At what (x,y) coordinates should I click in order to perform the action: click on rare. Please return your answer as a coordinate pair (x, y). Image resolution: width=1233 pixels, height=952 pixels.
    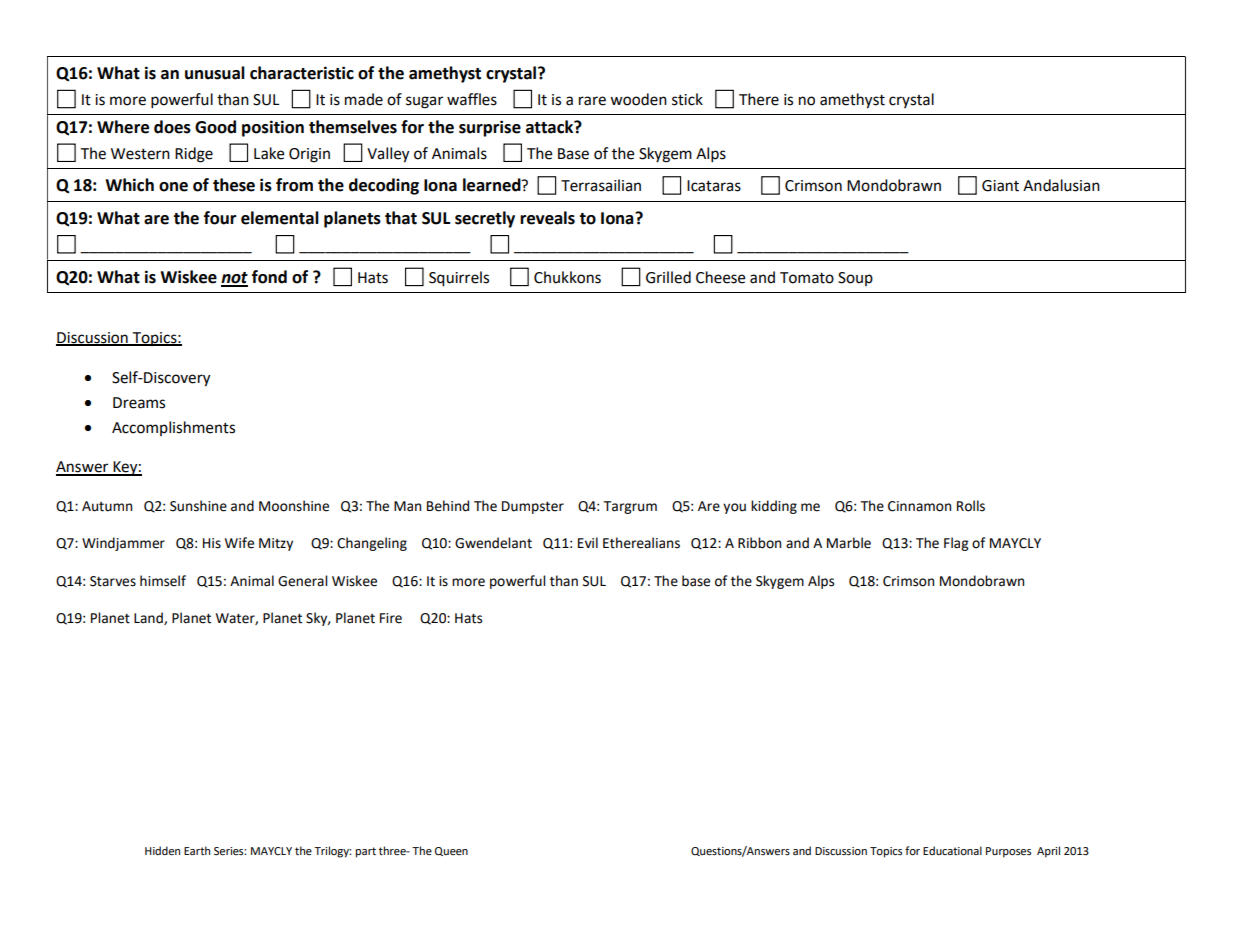
    Looking at the image, I should click on (592, 101).
